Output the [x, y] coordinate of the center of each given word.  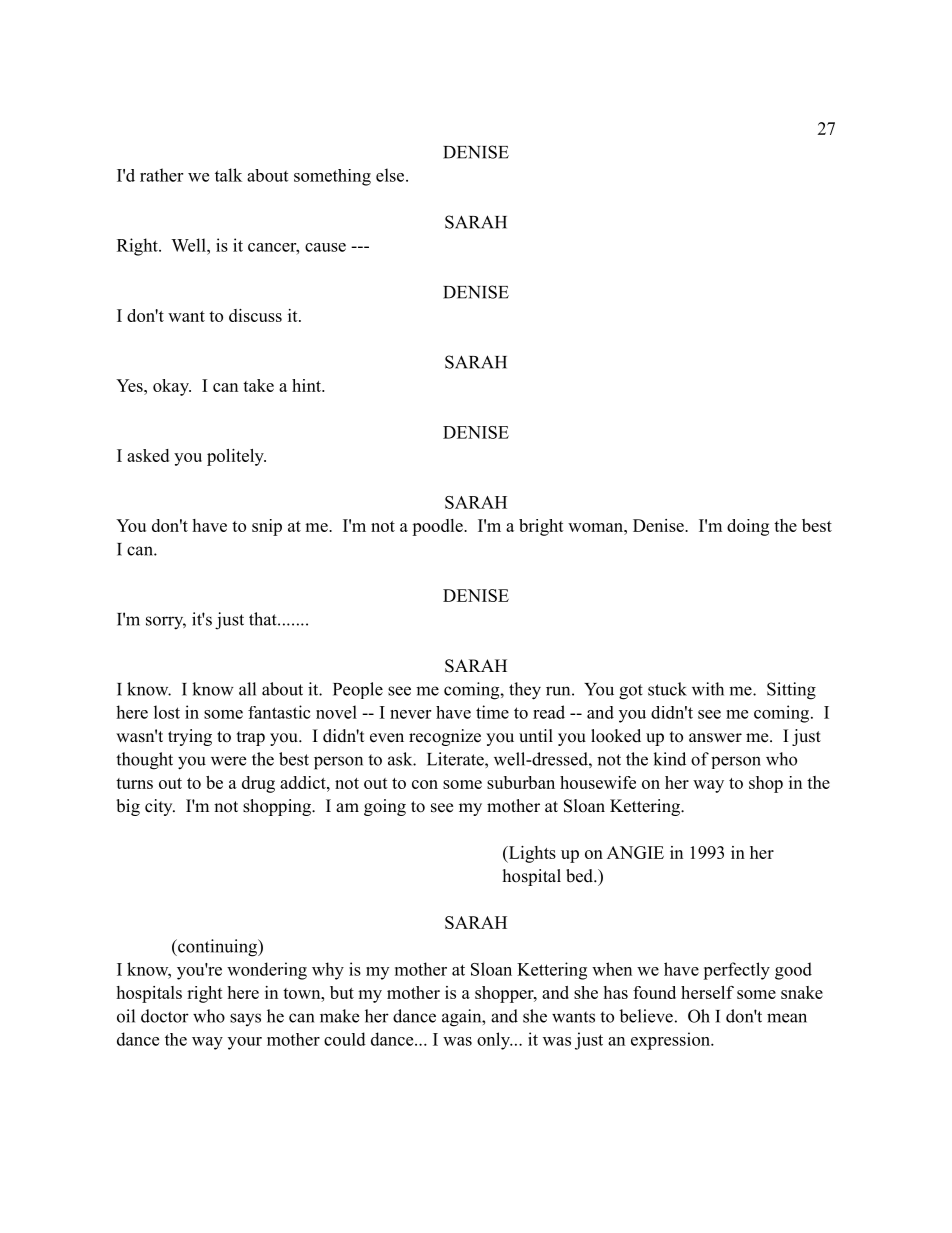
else [391, 175]
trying [190, 737]
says [245, 1019]
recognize [445, 737]
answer [715, 738]
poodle [438, 527]
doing [748, 527]
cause [325, 247]
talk [228, 175]
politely [236, 457]
